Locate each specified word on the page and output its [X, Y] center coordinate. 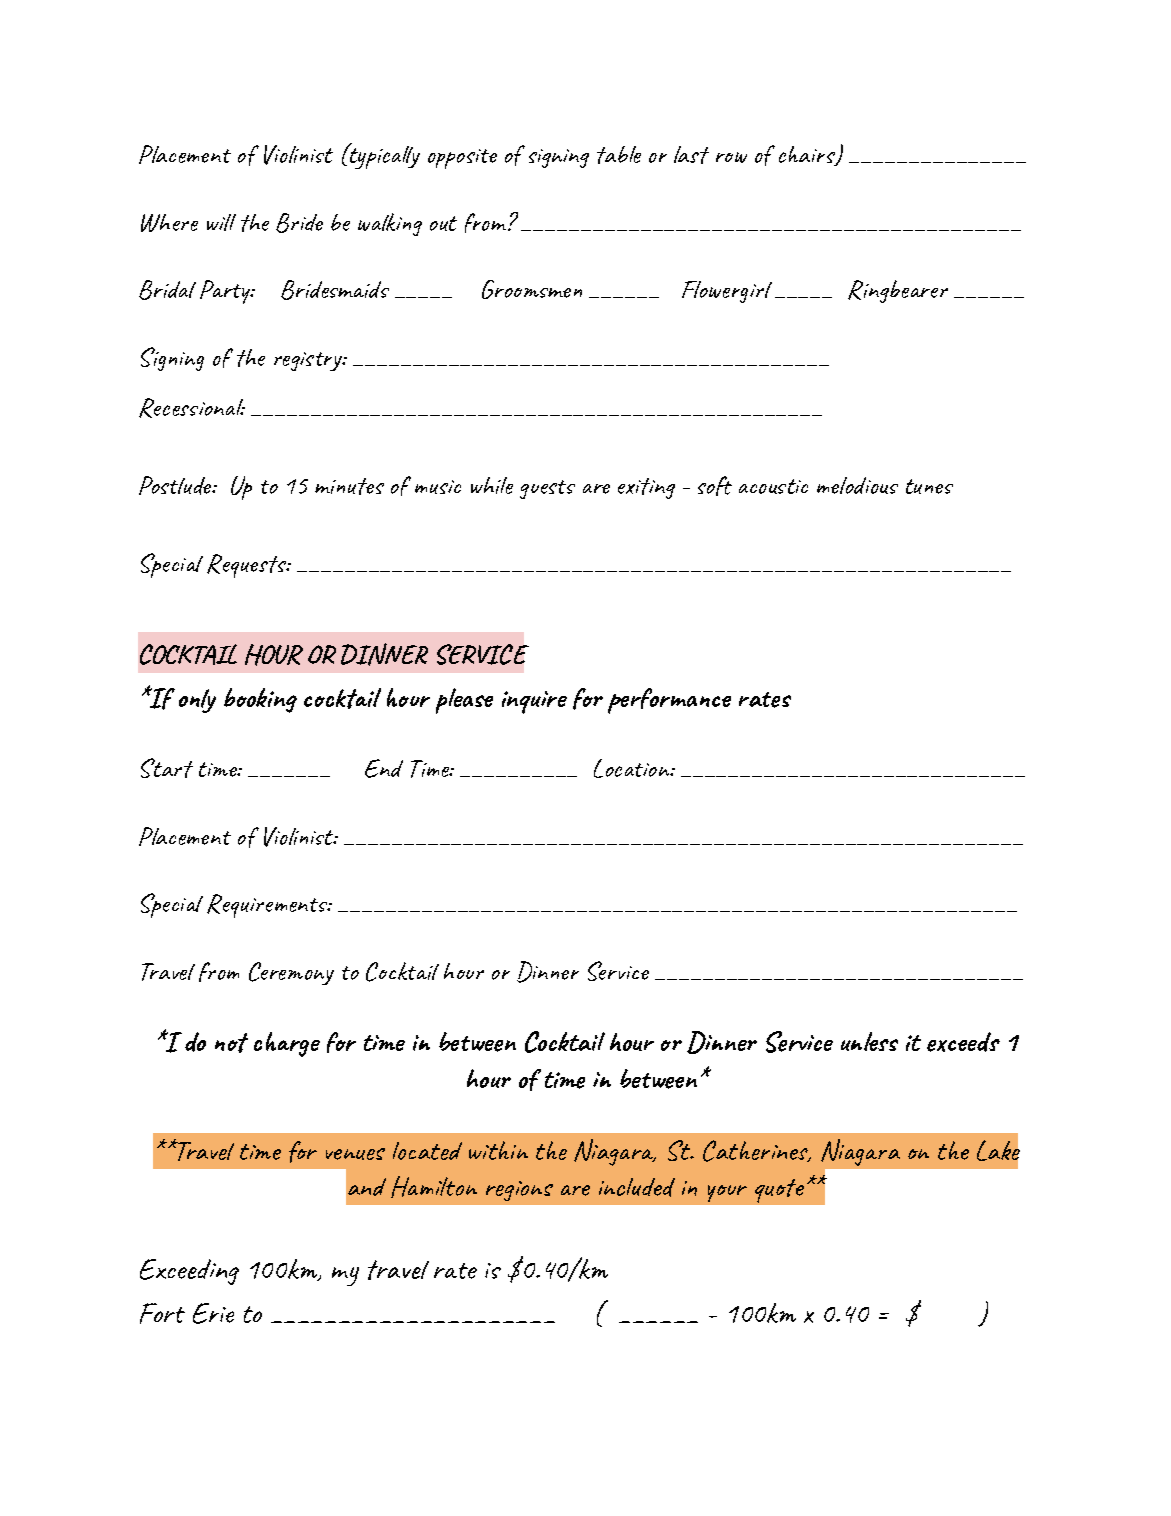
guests [547, 489]
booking [260, 700]
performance [669, 701]
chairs [808, 156]
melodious [857, 485]
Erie [213, 1313]
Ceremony [291, 973]
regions [519, 1191]
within [498, 1150]
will [221, 222]
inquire [534, 702]
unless [869, 1041]
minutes [349, 486]
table [619, 155]
